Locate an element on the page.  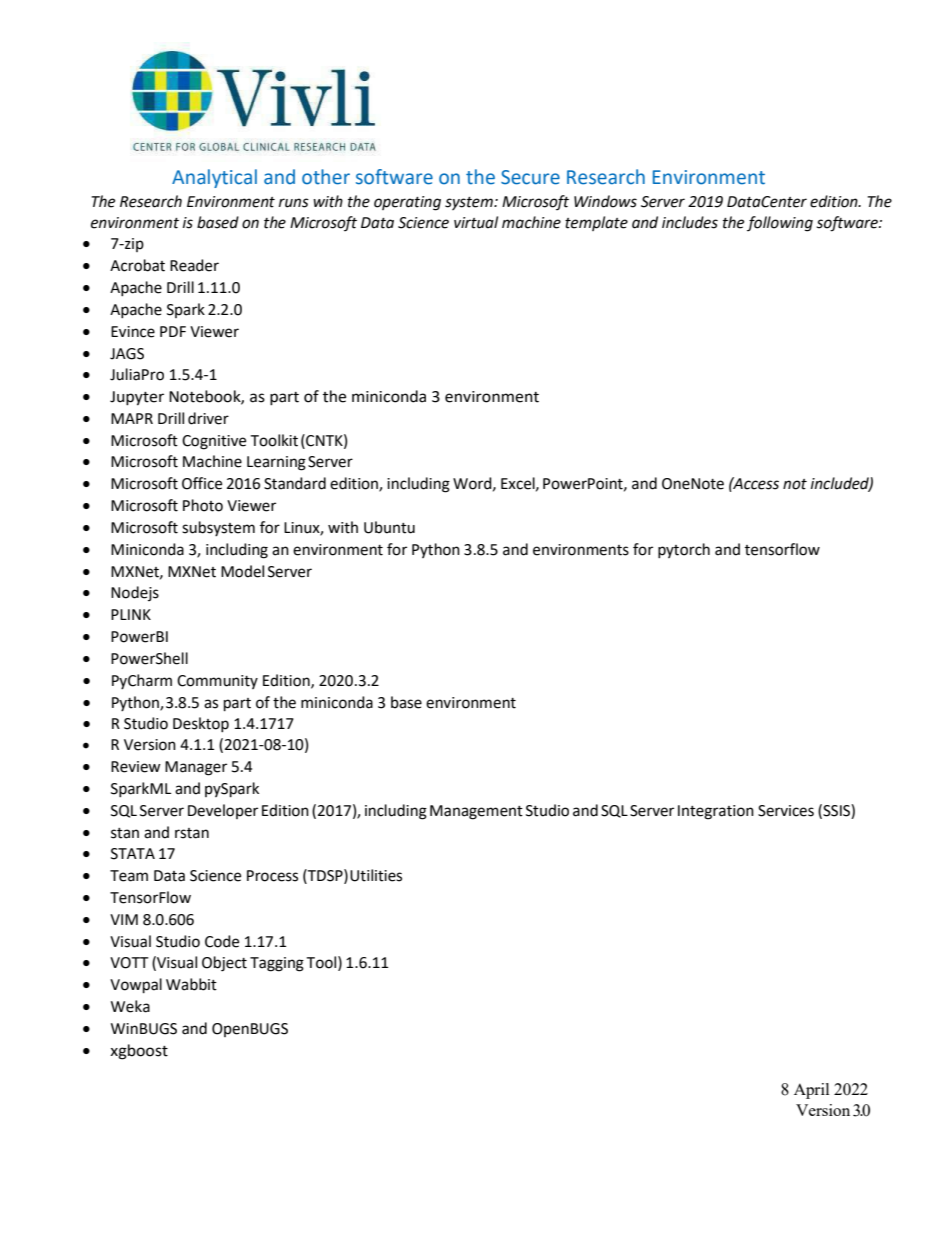
includes is located at coordinates (690, 222).
